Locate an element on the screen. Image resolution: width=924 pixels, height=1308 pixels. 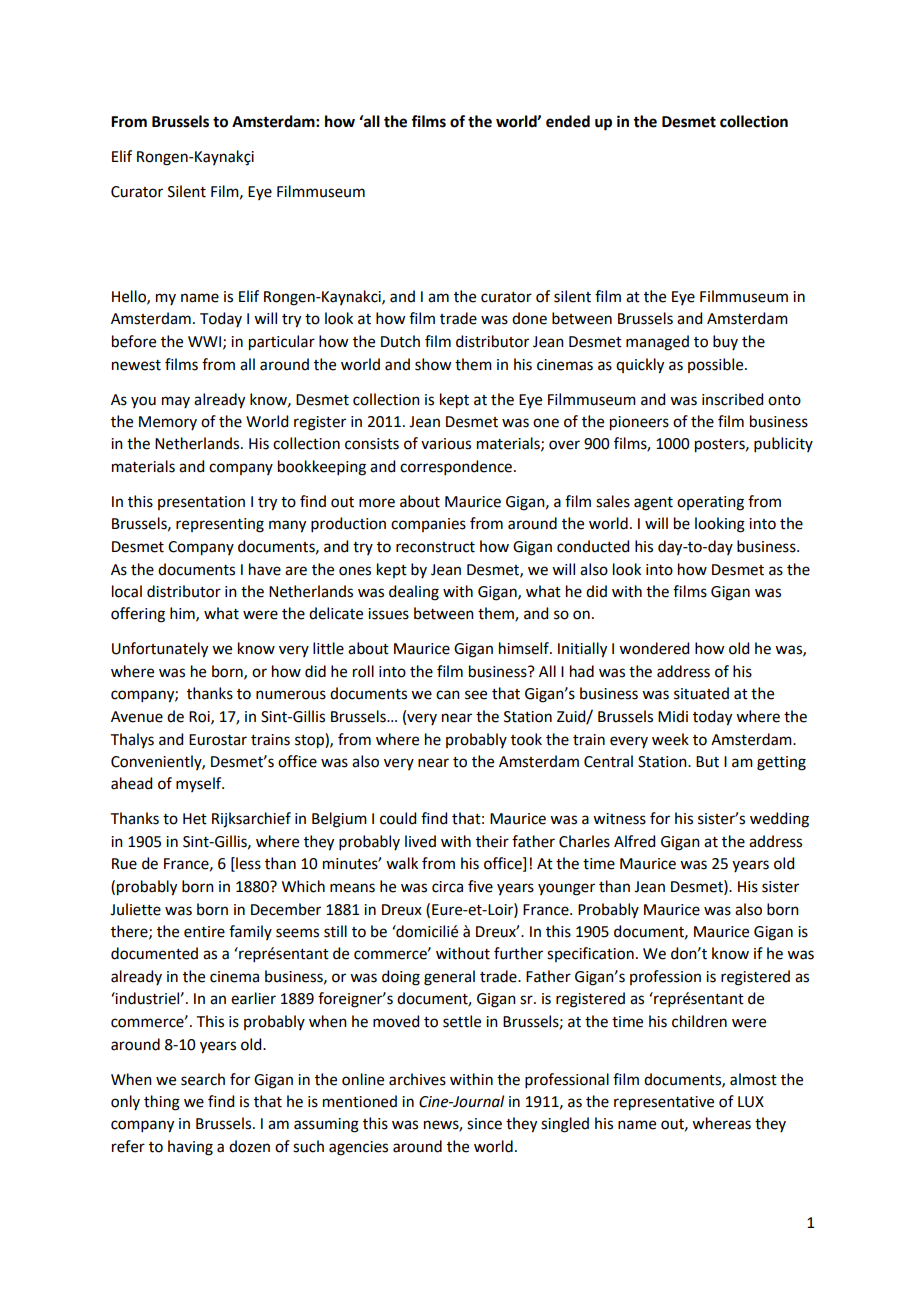
Unfortunately is located at coordinates (160, 650).
